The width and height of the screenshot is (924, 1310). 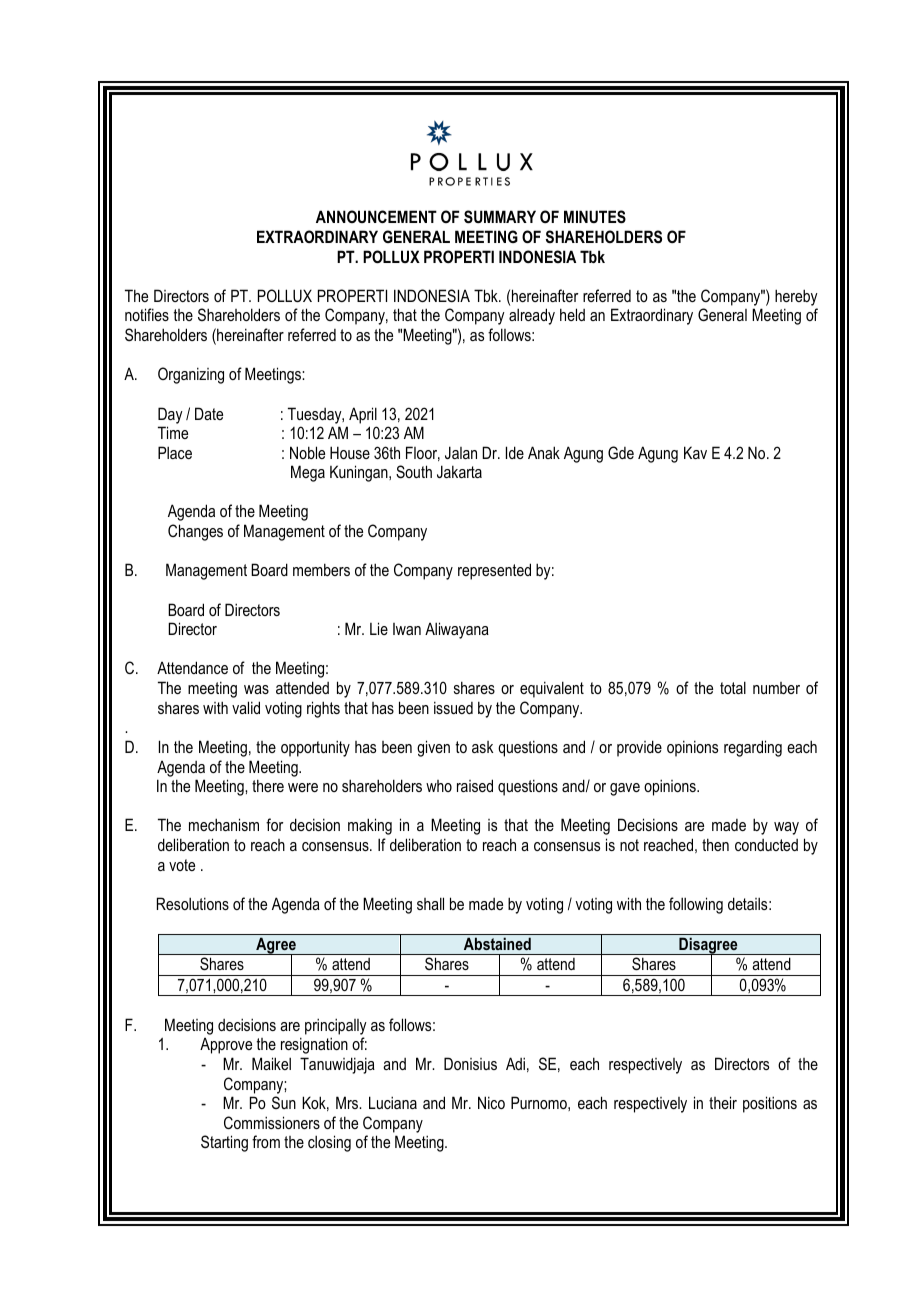 I want to click on Starting, so click(x=224, y=1143).
